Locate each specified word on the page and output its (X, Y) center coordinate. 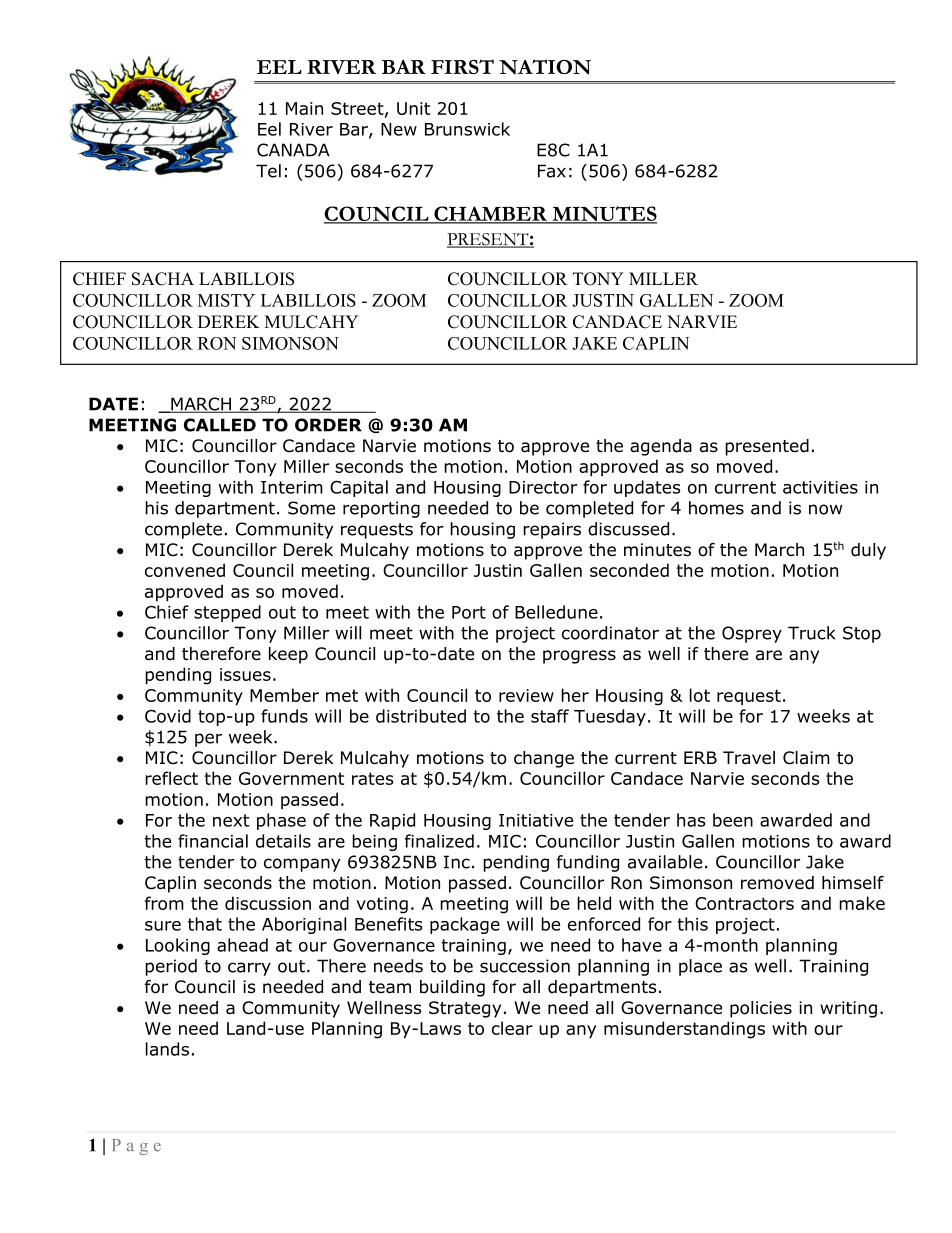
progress (579, 657)
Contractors (744, 903)
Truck (811, 633)
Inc (457, 862)
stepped (227, 613)
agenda (661, 447)
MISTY (226, 300)
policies (761, 1009)
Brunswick (467, 129)
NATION (545, 67)
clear (512, 1028)
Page (136, 1147)
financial (213, 841)
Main (304, 108)
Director (543, 487)
